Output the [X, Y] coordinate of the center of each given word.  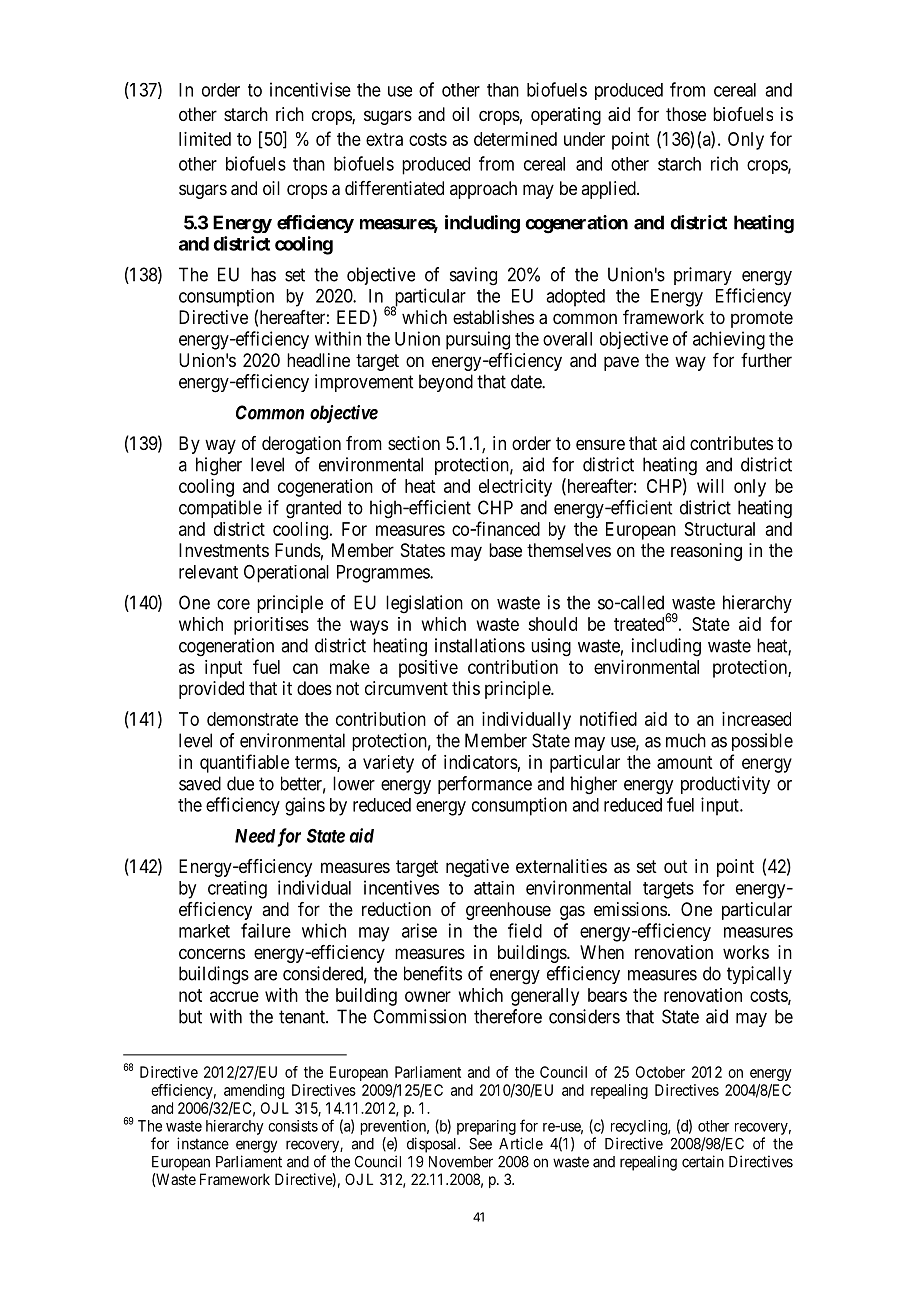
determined [515, 139]
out [676, 866]
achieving [729, 340]
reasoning [706, 552]
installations [480, 645]
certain [703, 1161]
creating [237, 890]
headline [318, 360]
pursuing [478, 340]
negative [477, 868]
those [686, 114]
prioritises [271, 626]
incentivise [310, 89]
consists [293, 1126]
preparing [486, 1127]
